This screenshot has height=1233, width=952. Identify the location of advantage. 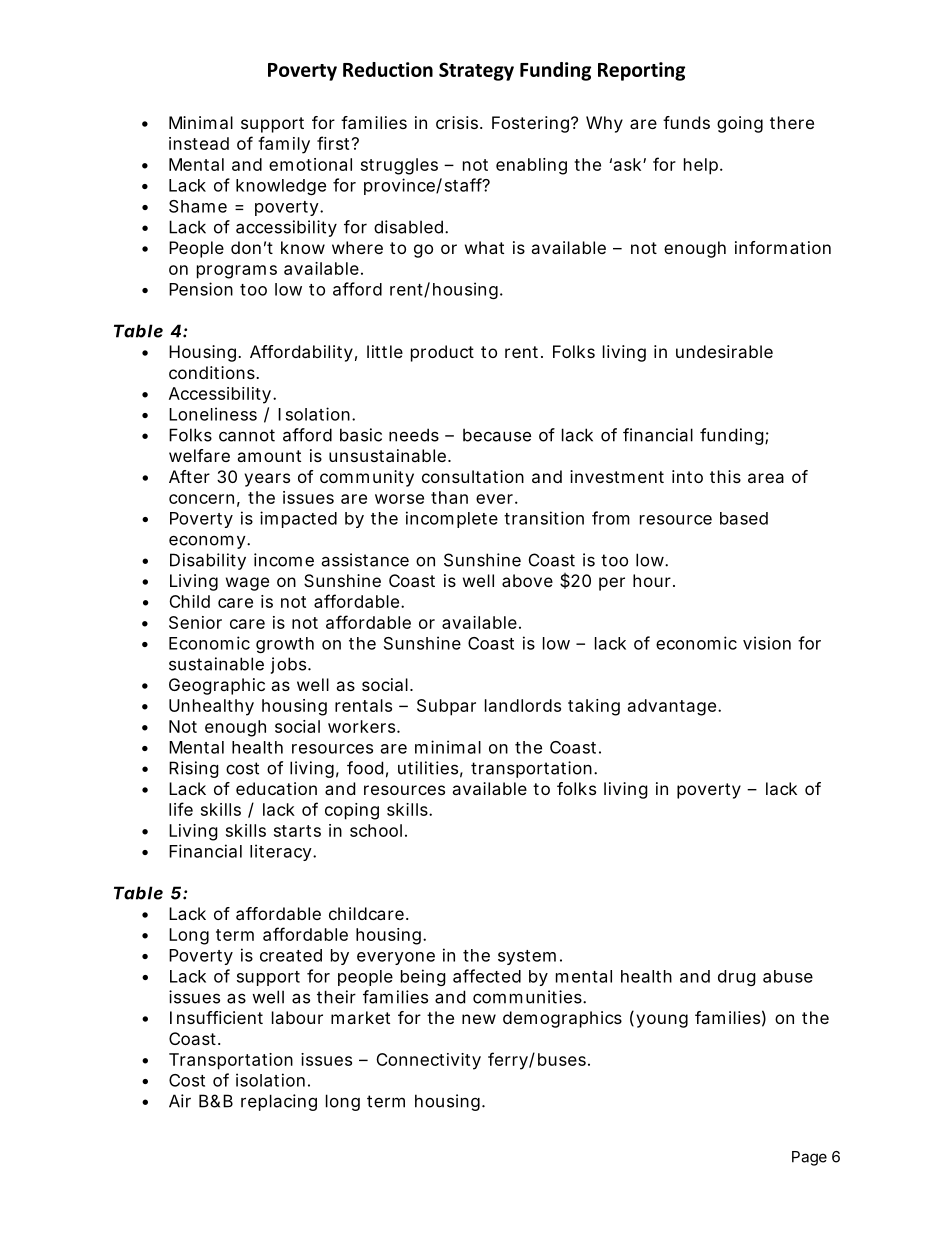
(673, 707).
